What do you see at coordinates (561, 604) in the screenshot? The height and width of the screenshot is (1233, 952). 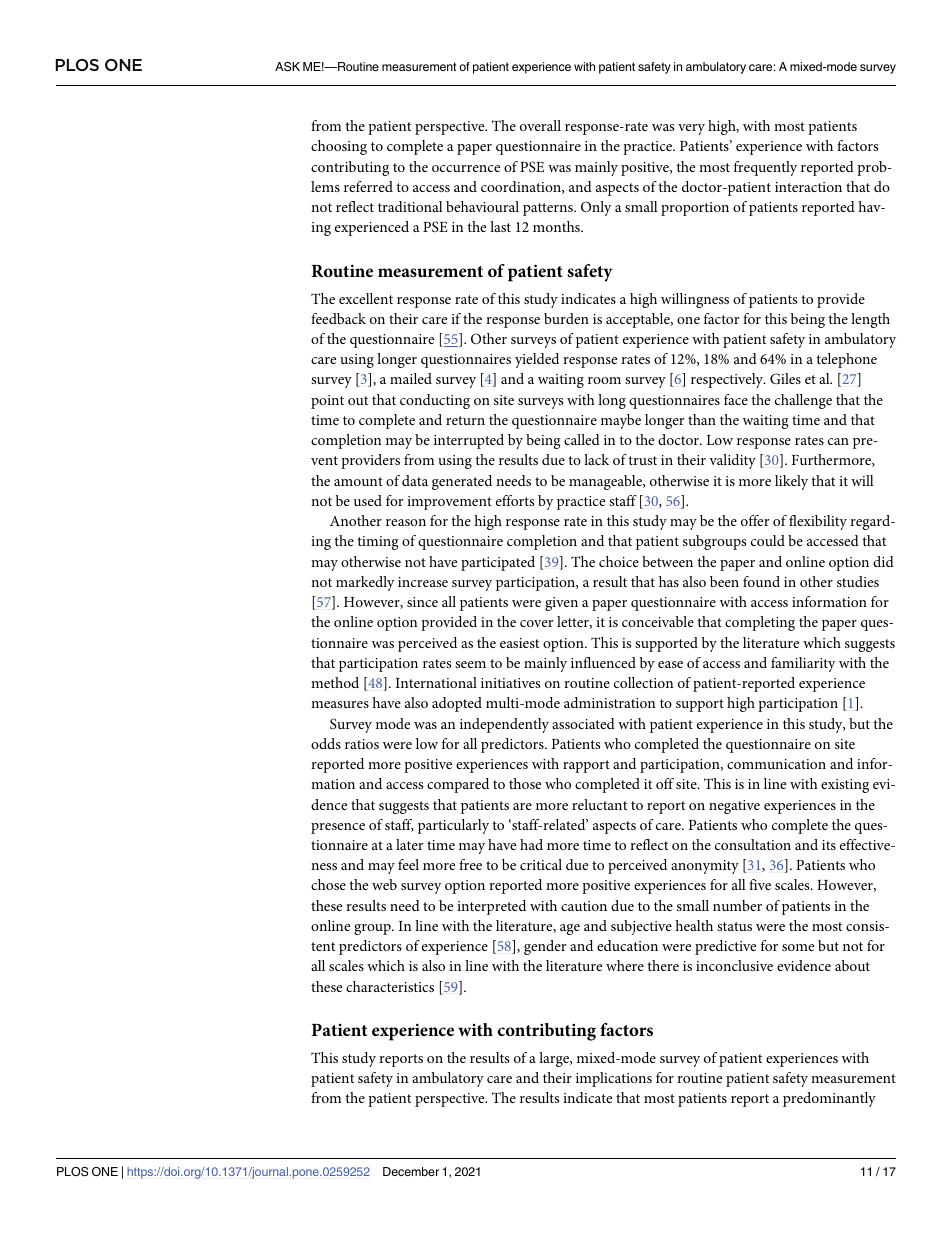 I see `given` at bounding box center [561, 604].
